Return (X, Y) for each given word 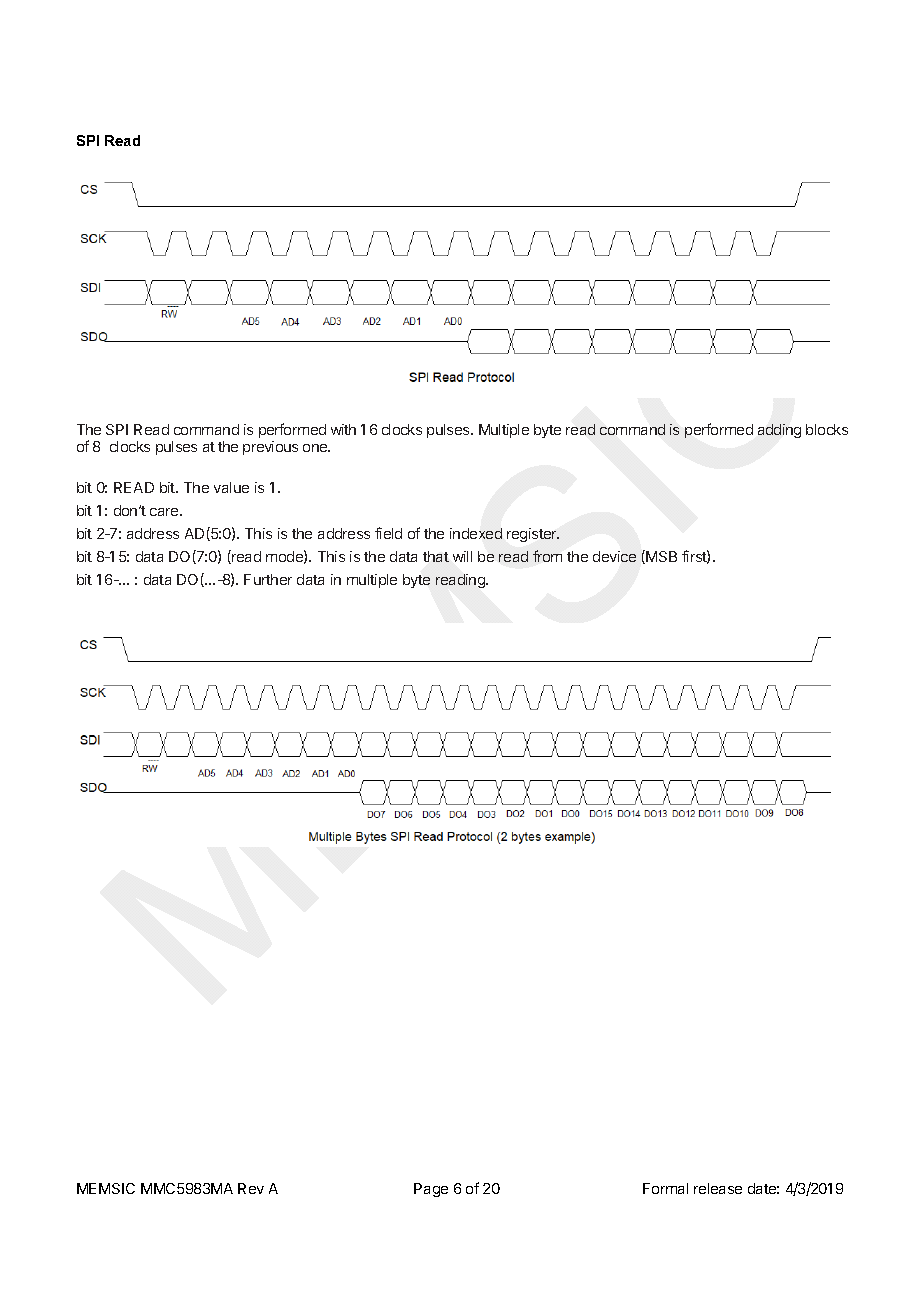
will (462, 556)
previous (270, 448)
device (614, 556)
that (436, 556)
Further (268, 579)
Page (431, 1190)
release (718, 1188)
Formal (665, 1188)
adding (779, 431)
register (533, 535)
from (547, 556)
